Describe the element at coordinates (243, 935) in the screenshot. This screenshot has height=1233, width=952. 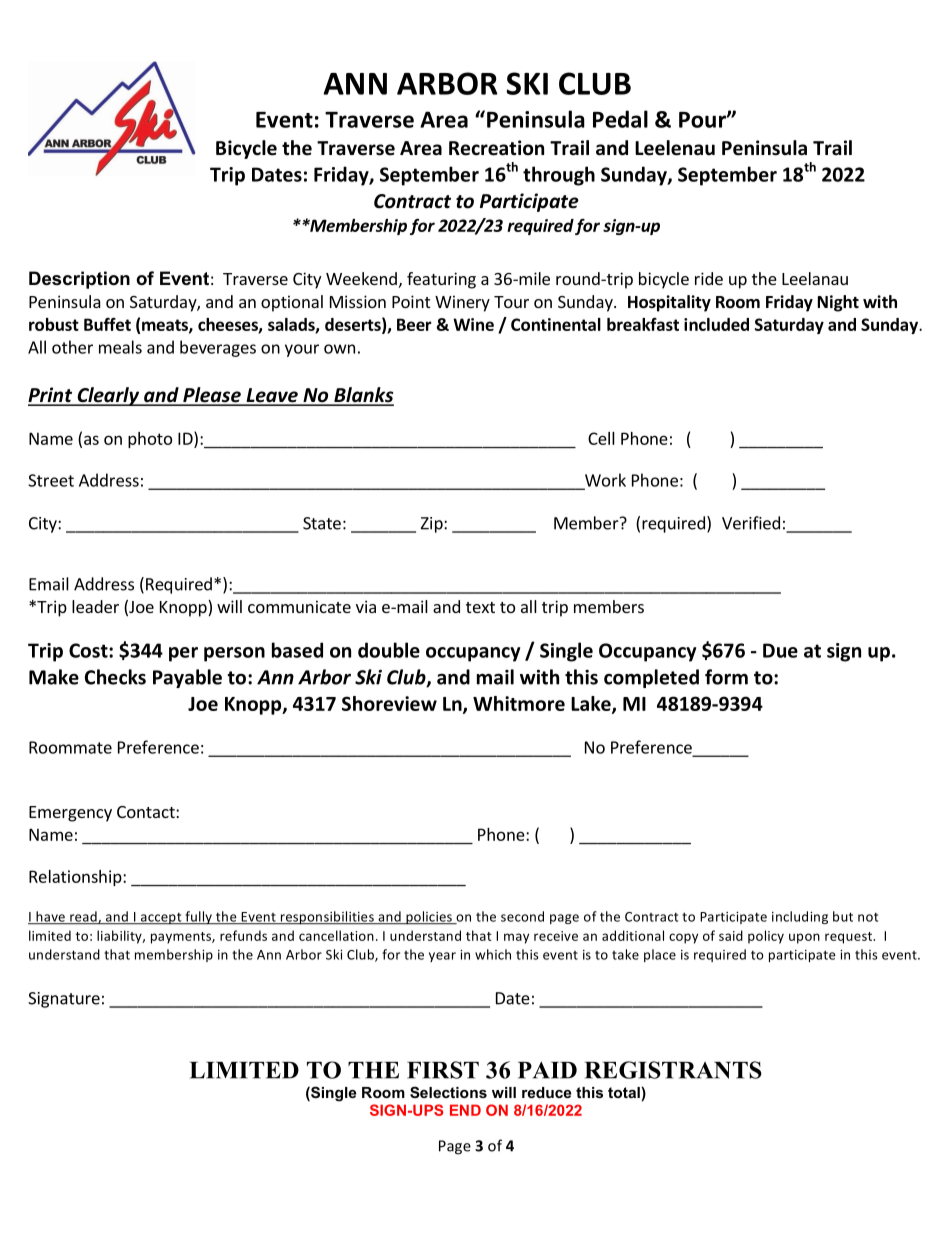
I see `refunds` at that location.
